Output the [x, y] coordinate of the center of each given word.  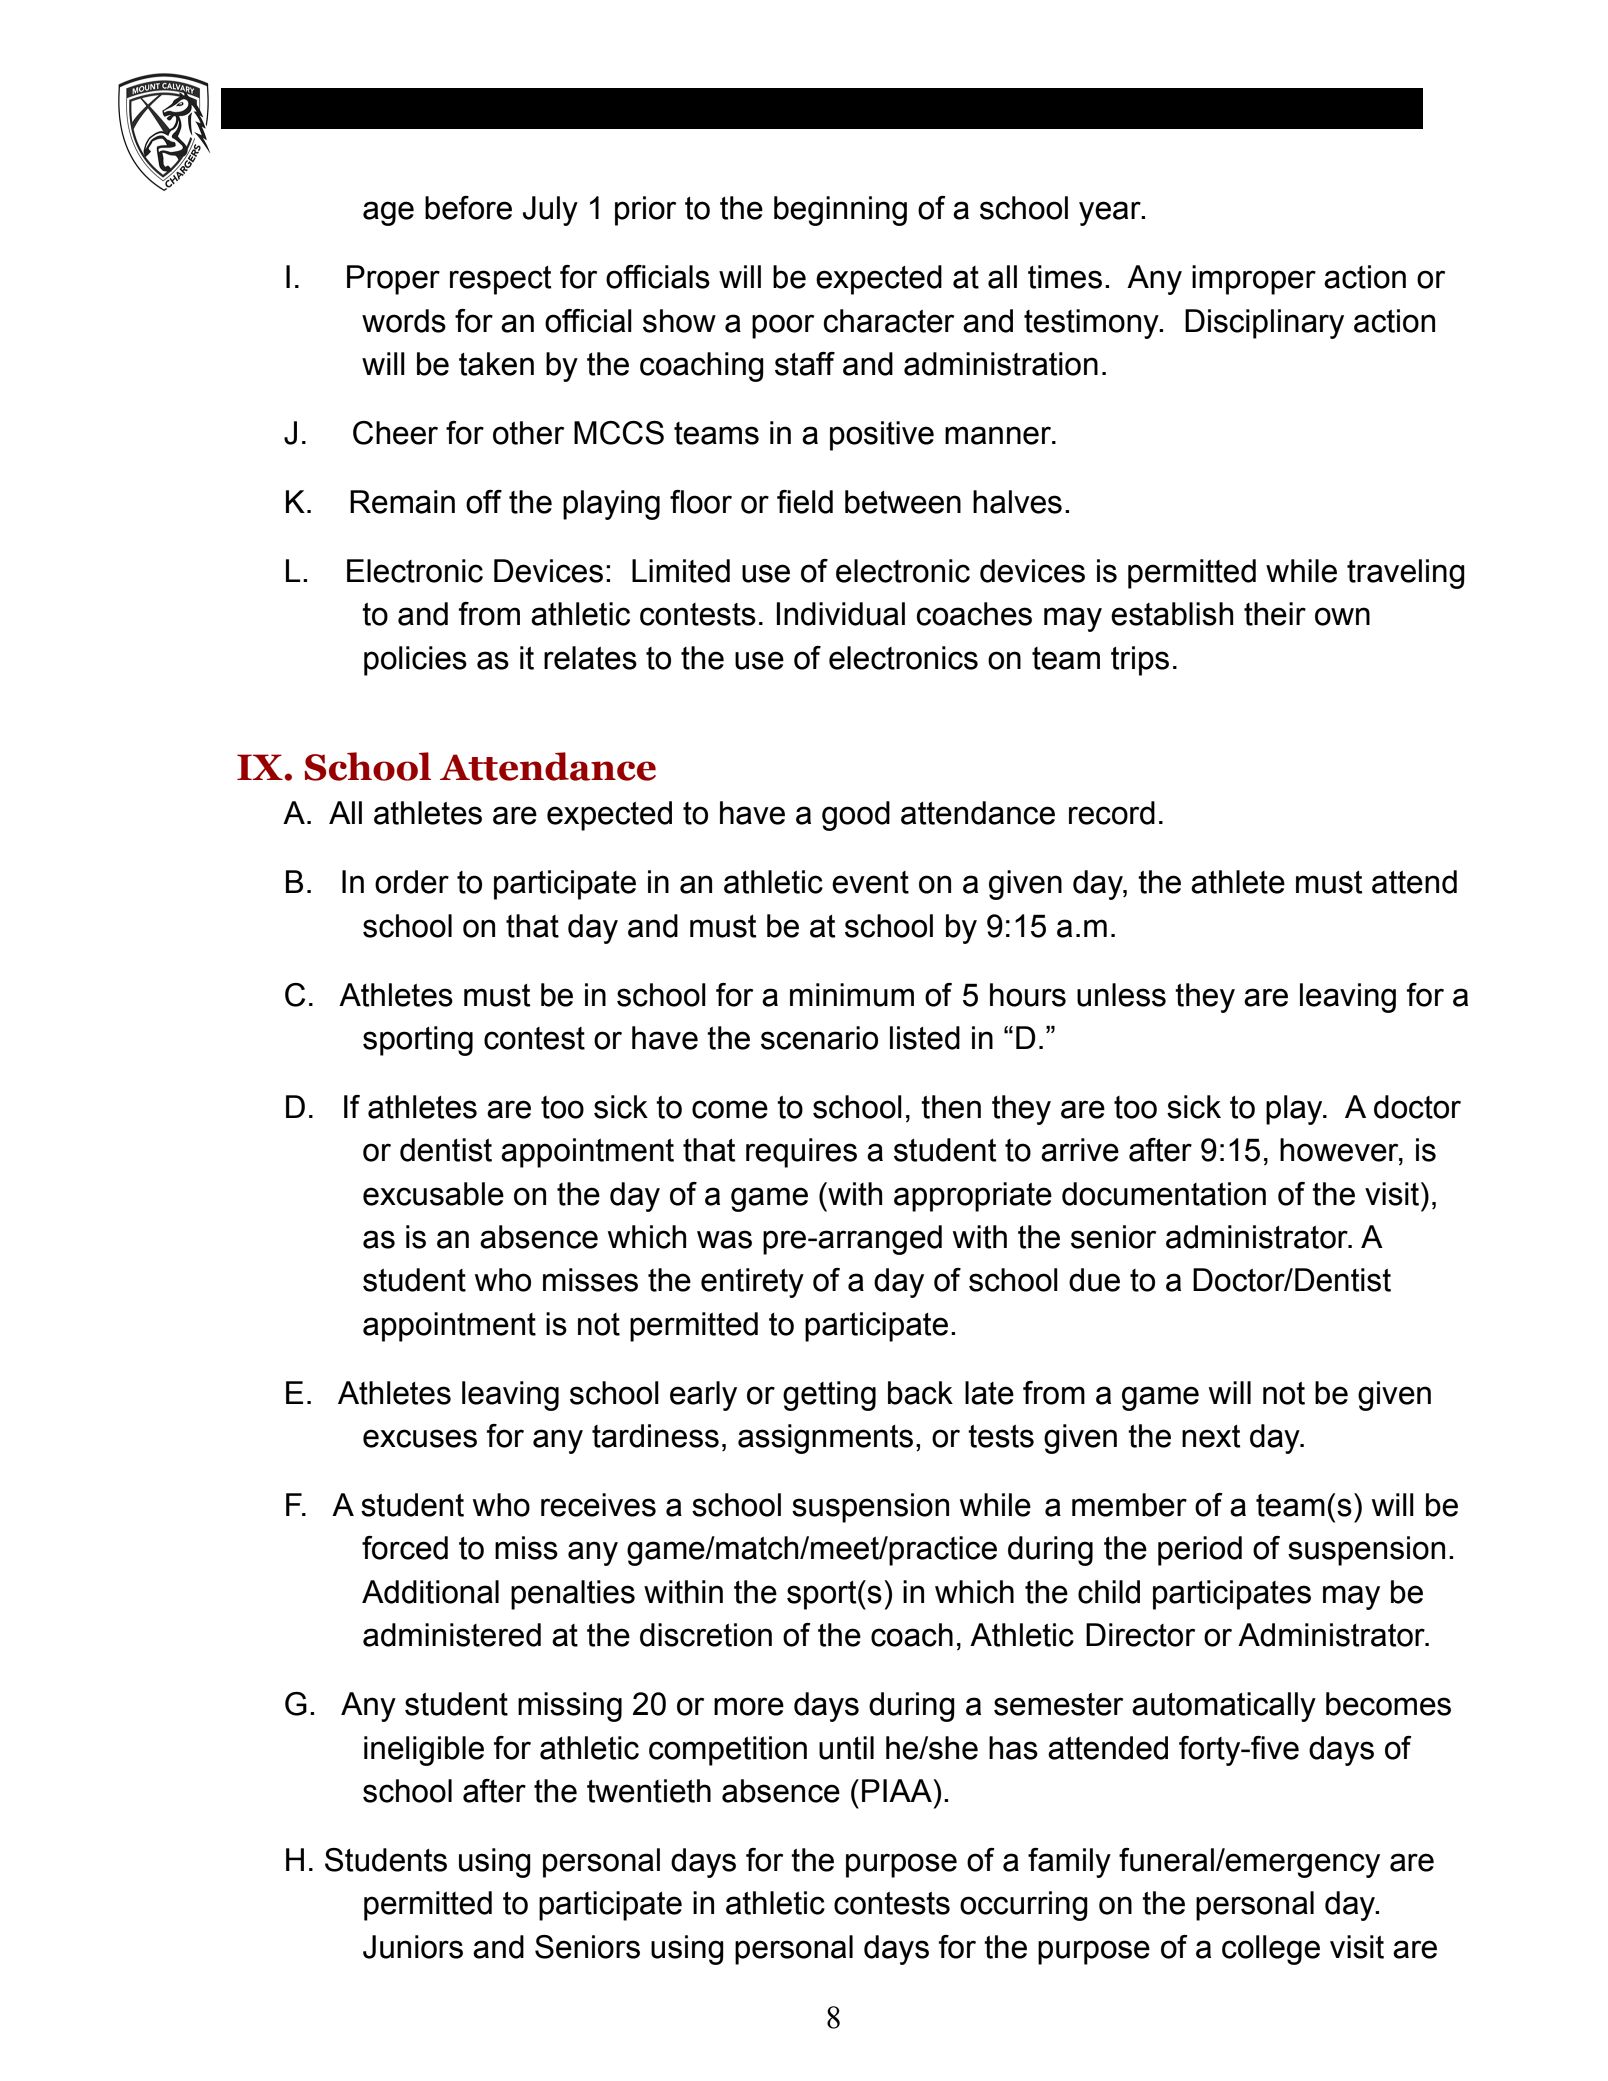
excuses [420, 1438]
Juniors [413, 1947]
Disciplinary [1264, 324]
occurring [1024, 1906]
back [920, 1393]
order [412, 882]
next [1211, 1436]
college [1271, 1950]
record [1112, 813]
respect [501, 280]
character [888, 321]
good [856, 816]
